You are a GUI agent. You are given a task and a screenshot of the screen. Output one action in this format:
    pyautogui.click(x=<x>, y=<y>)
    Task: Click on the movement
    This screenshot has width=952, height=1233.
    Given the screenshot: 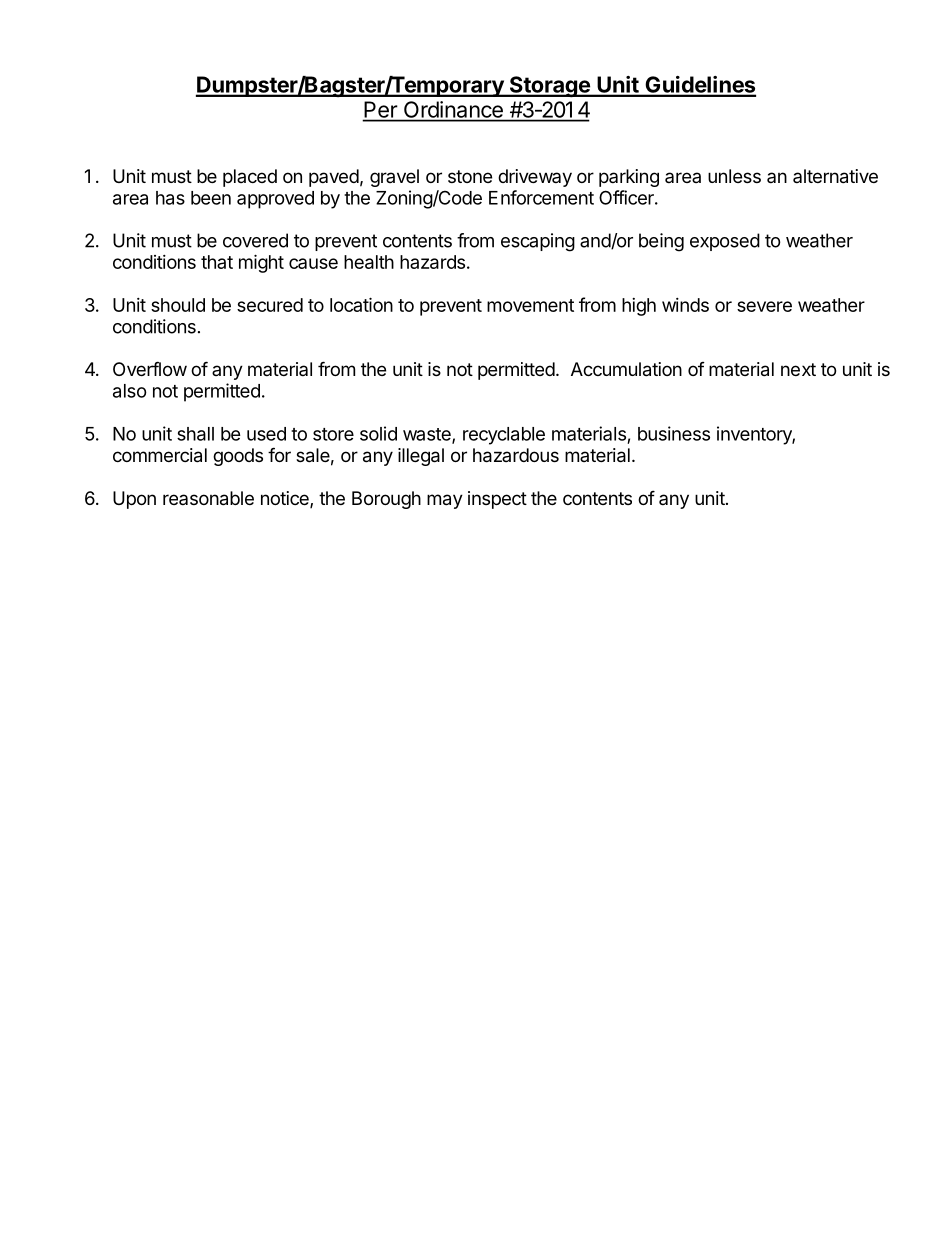 What is the action you would take?
    pyautogui.click(x=530, y=305)
